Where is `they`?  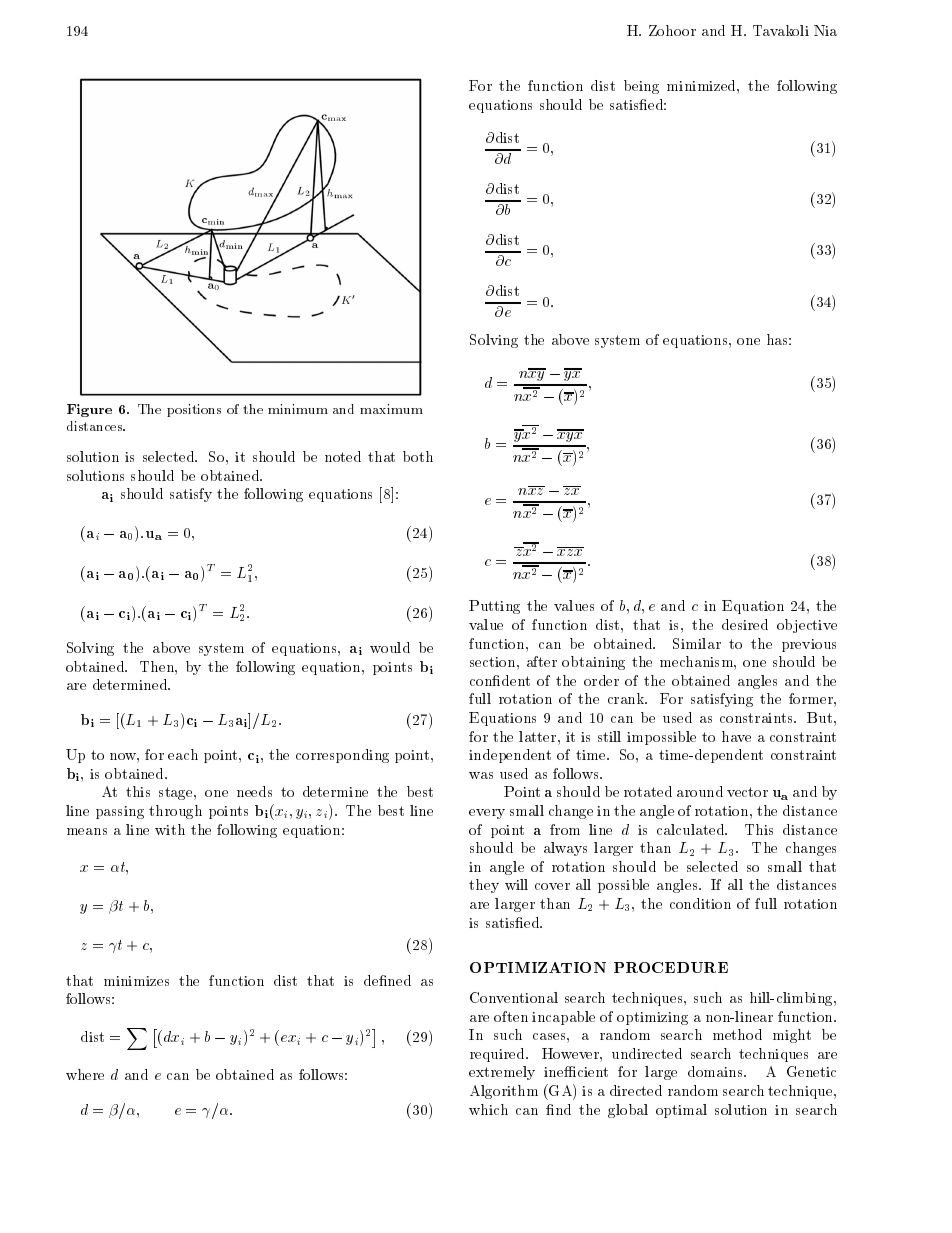
they is located at coordinates (484, 886).
